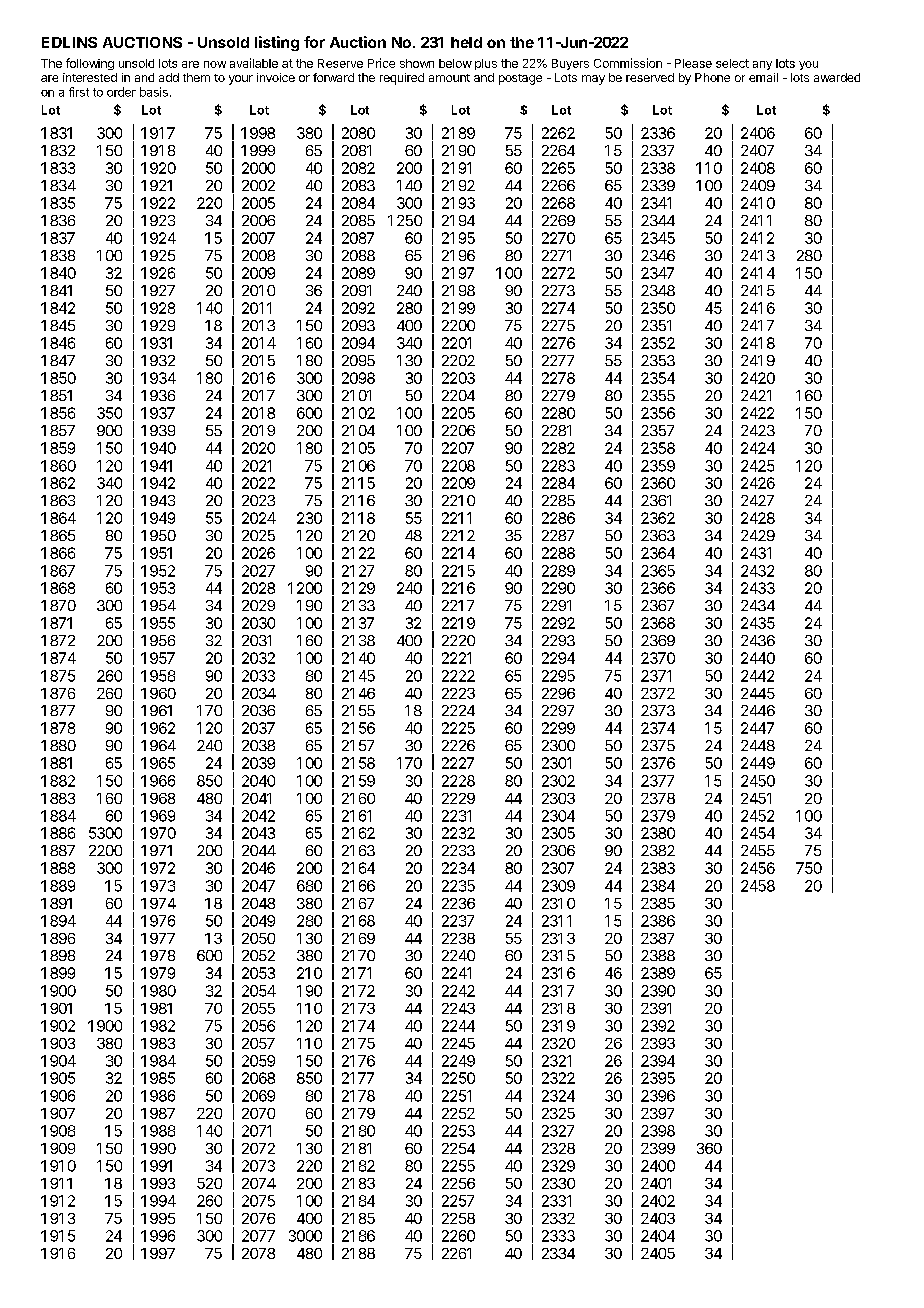  Describe the element at coordinates (169, 77) in the document. I see `add` at that location.
